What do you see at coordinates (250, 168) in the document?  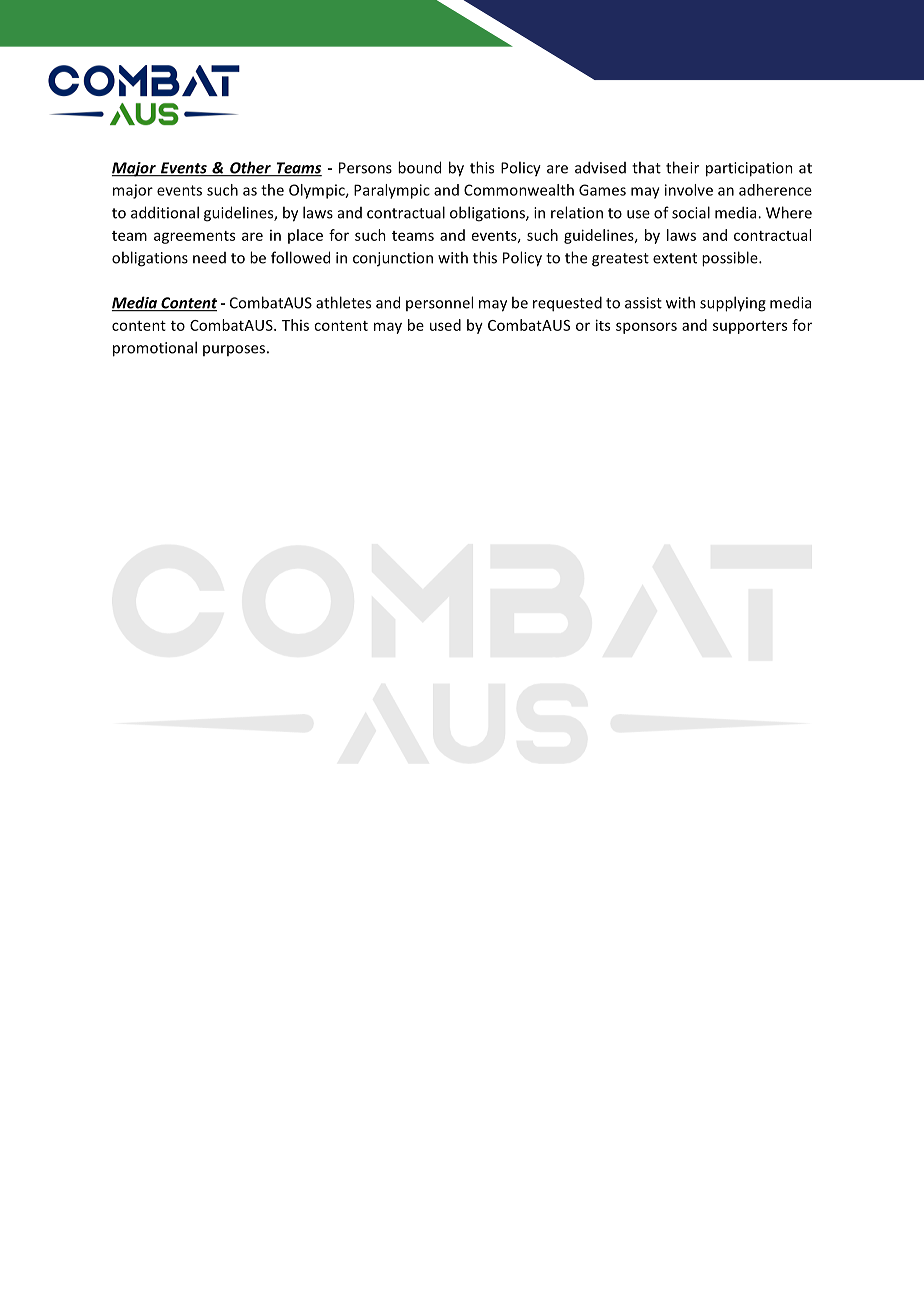 I see `Other` at bounding box center [250, 168].
